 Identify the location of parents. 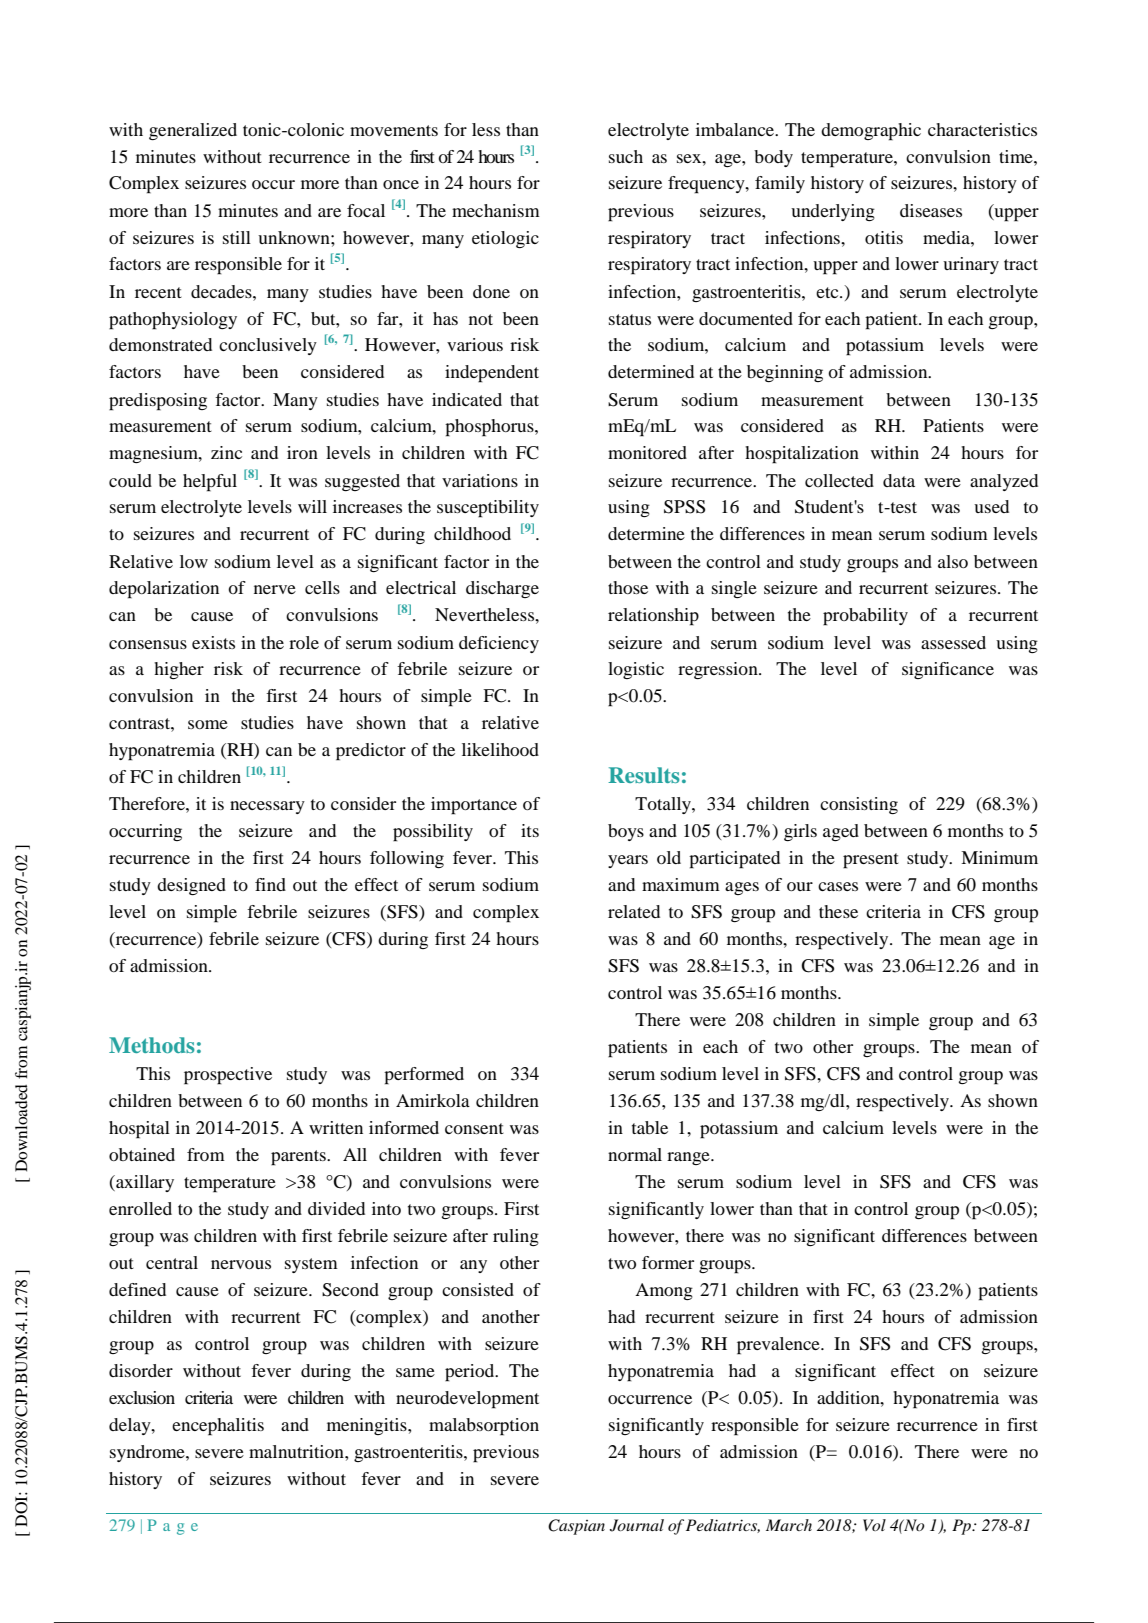
(299, 1158).
